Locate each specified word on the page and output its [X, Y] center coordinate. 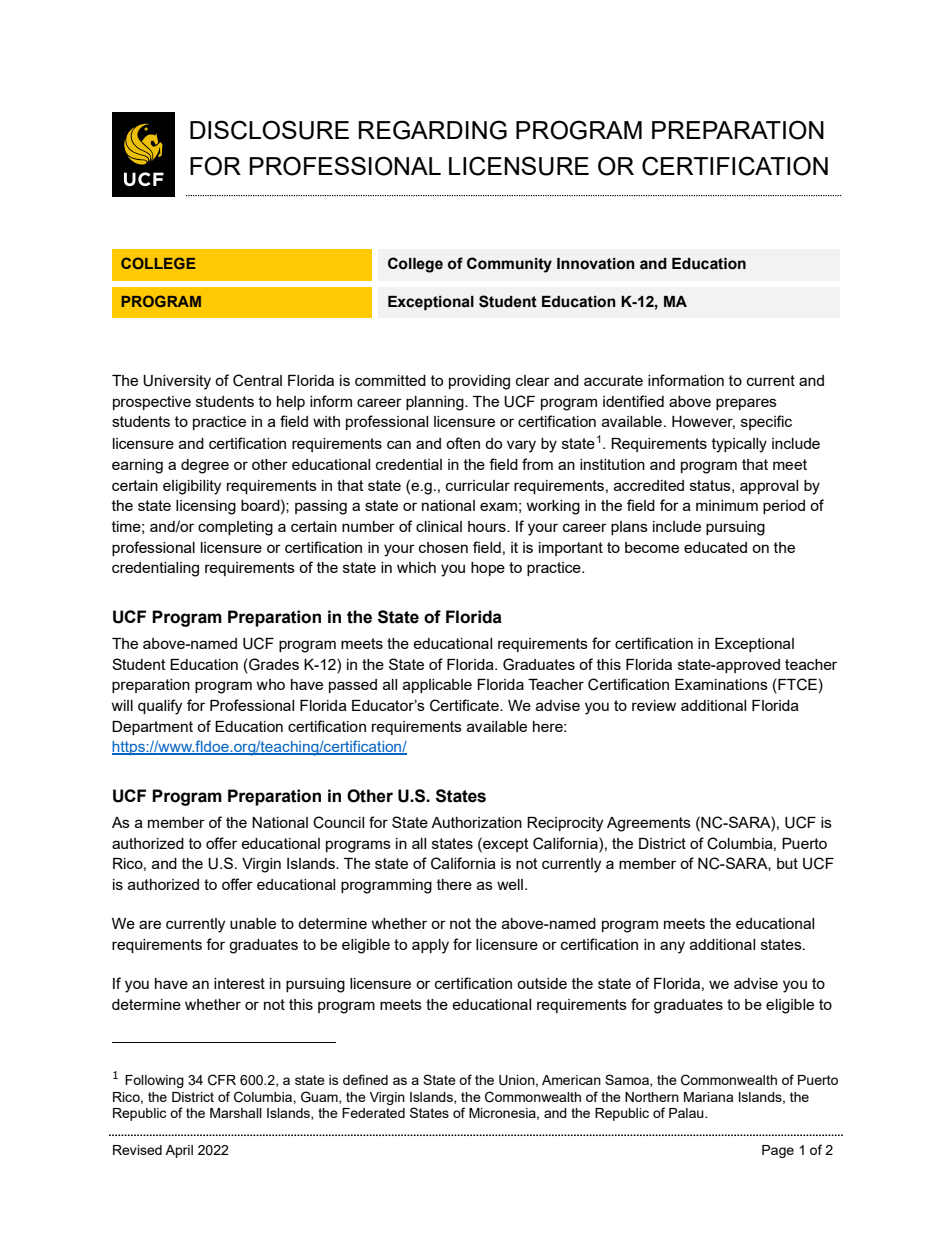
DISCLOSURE [269, 130]
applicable [437, 686]
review [654, 705]
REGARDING [433, 130]
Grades [273, 664]
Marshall [236, 1113]
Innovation [596, 264]
